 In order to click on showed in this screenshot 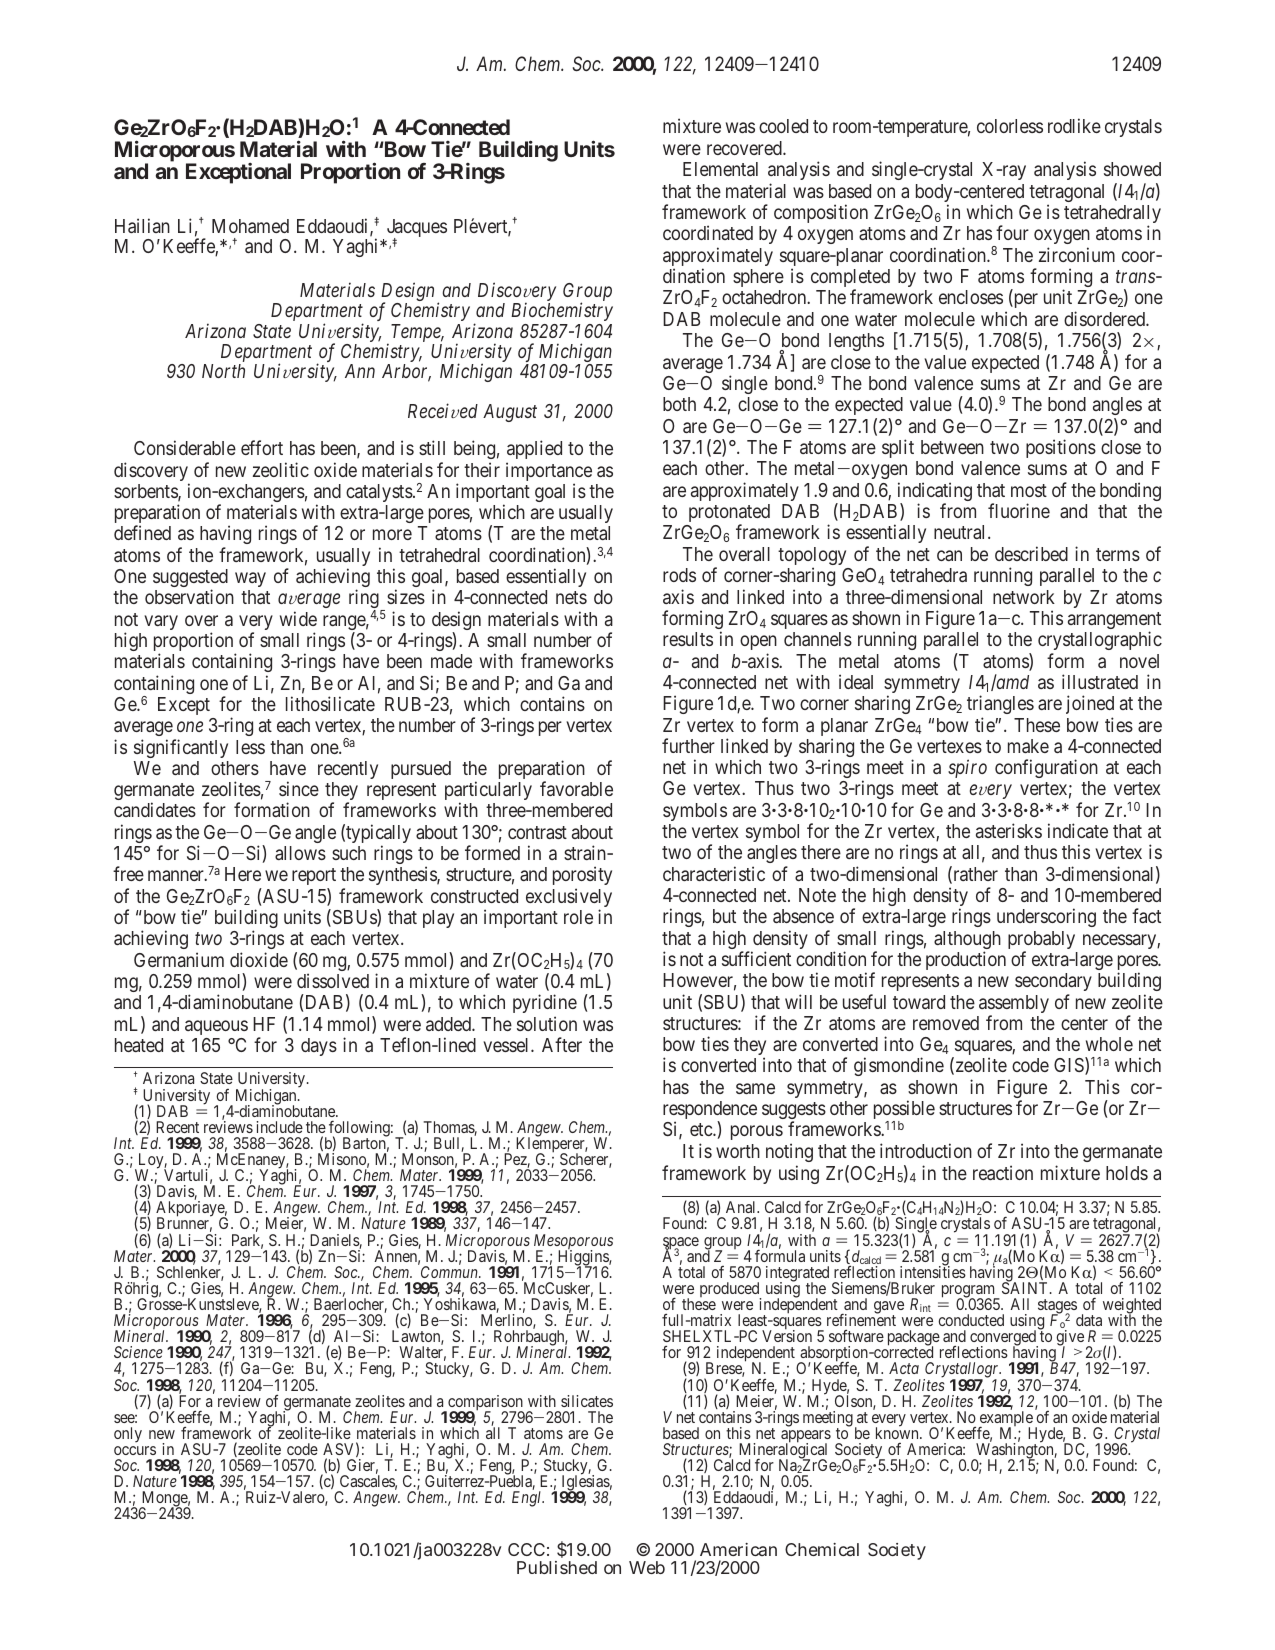, I will do `click(1132, 169)`.
